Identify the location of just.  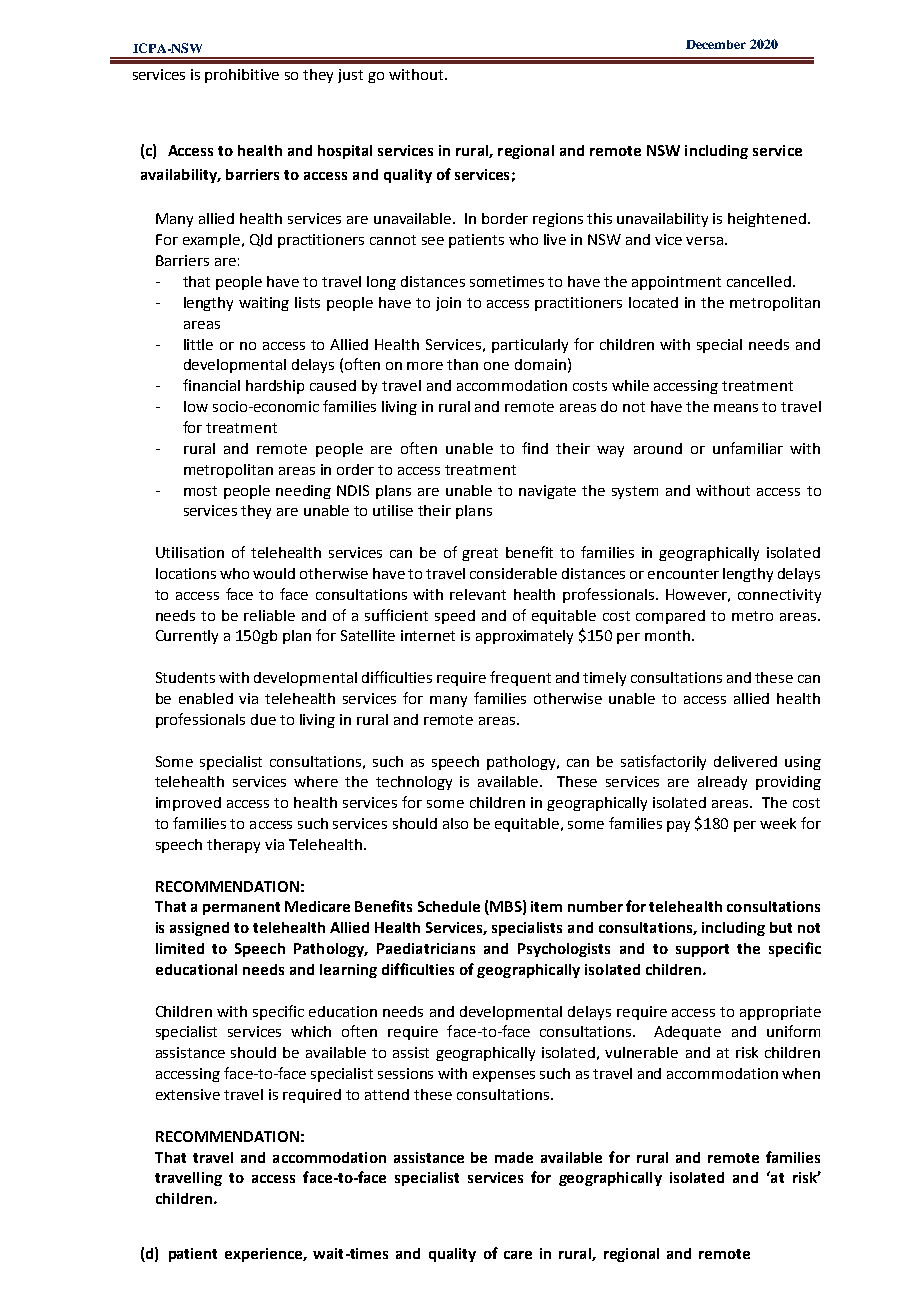
(350, 76).
